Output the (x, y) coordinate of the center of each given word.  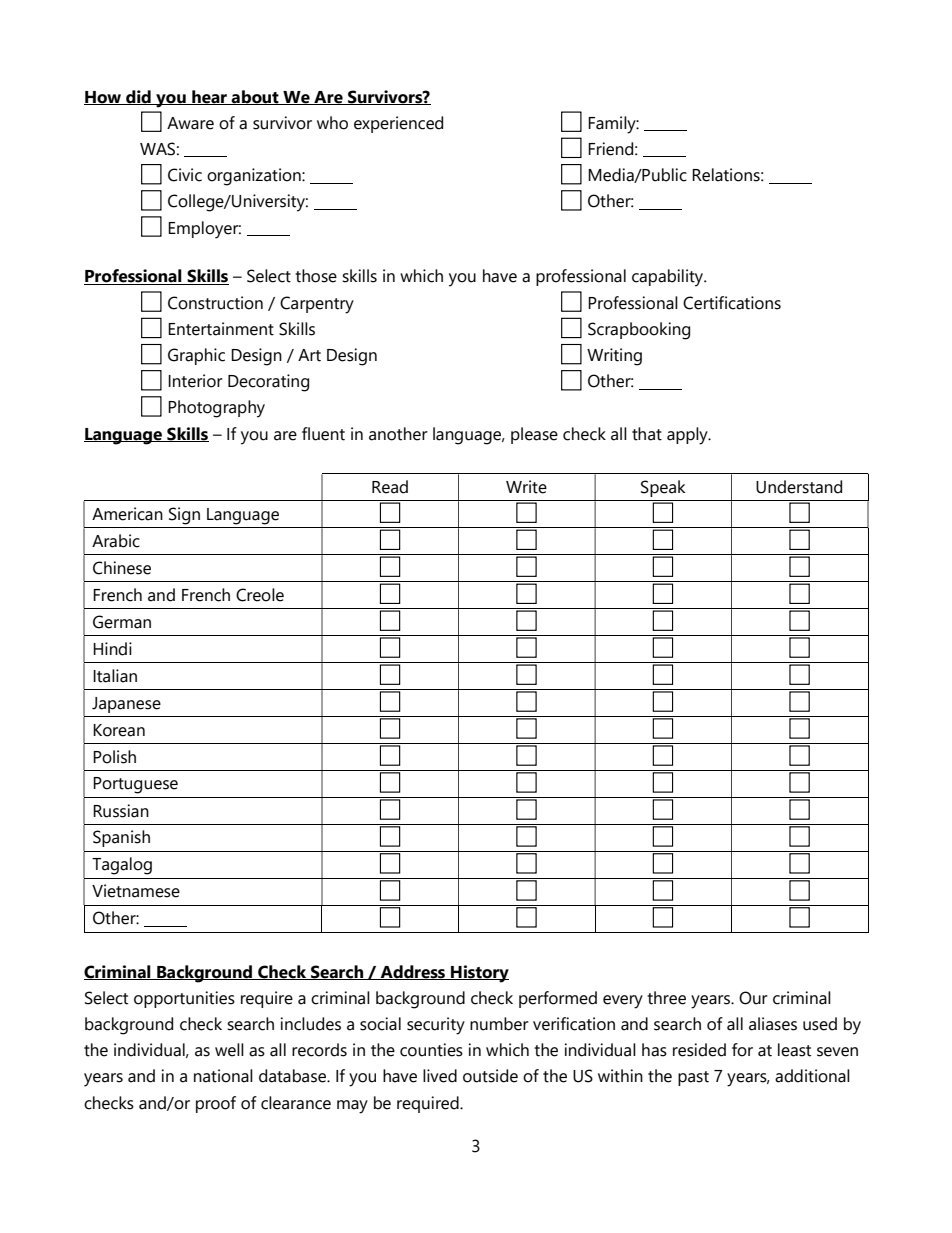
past (693, 1078)
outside (490, 1076)
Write (526, 487)
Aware (190, 123)
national (223, 1076)
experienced (398, 124)
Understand (799, 487)
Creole (260, 595)
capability (669, 278)
